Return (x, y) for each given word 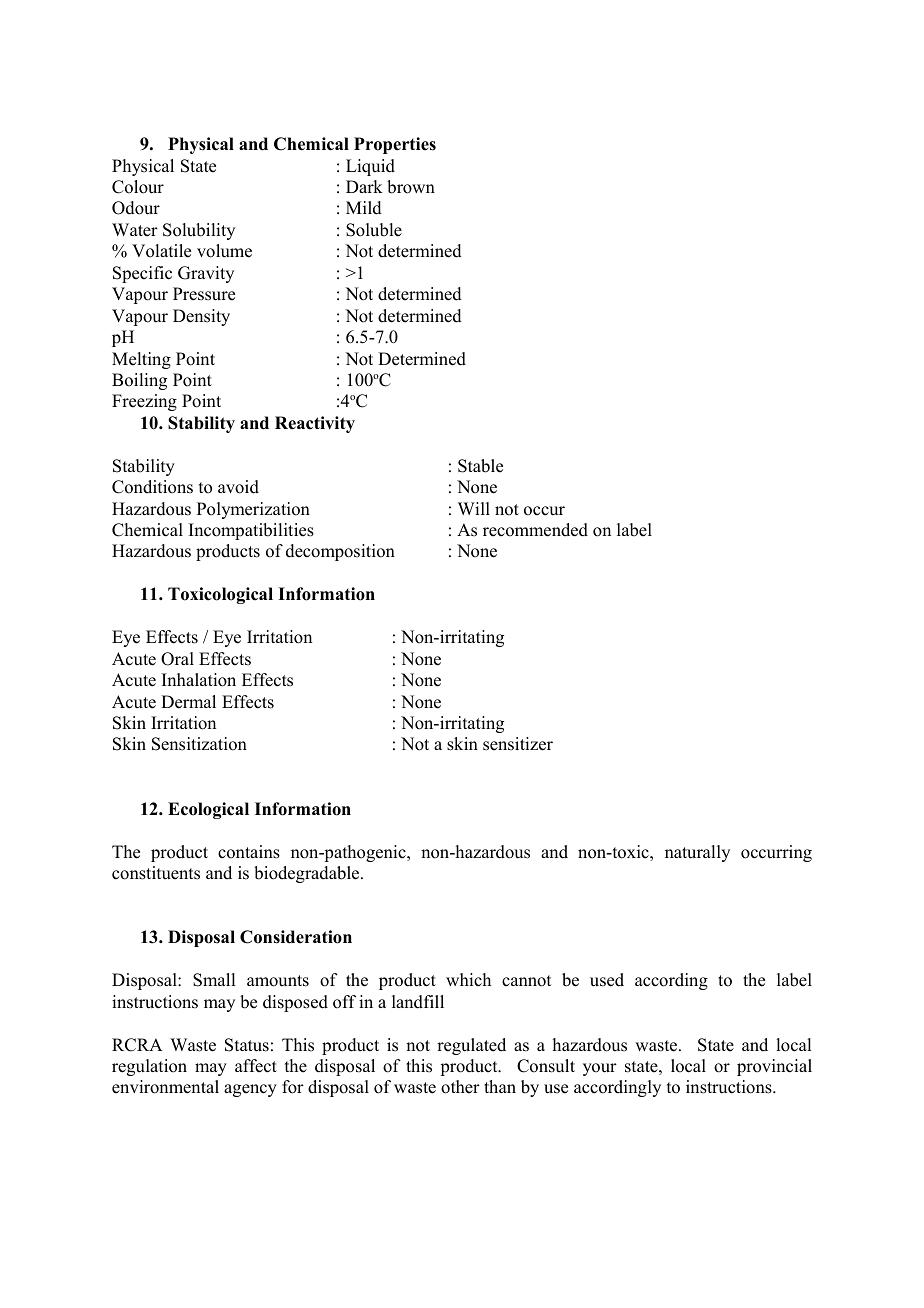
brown (411, 187)
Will (474, 508)
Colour (138, 187)
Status (247, 1045)
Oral (177, 659)
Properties (395, 145)
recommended (535, 530)
